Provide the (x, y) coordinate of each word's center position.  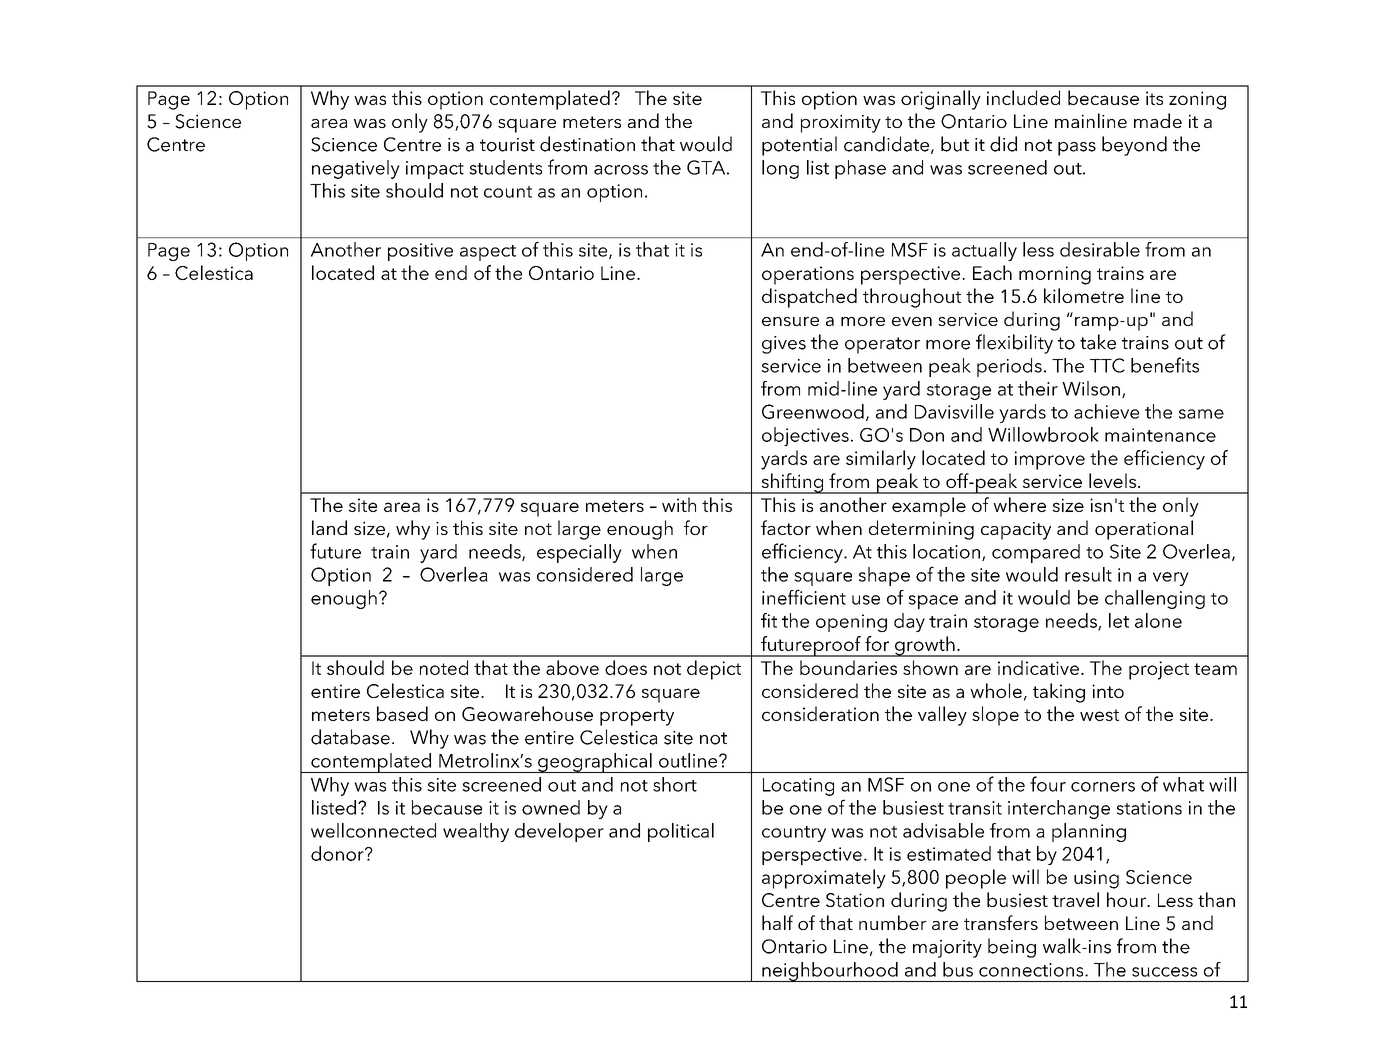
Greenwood (813, 411)
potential (799, 146)
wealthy (476, 832)
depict (714, 670)
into (1108, 691)
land (329, 527)
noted (444, 667)
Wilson (1091, 388)
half (777, 922)
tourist (507, 145)
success (1164, 972)
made (1158, 120)
